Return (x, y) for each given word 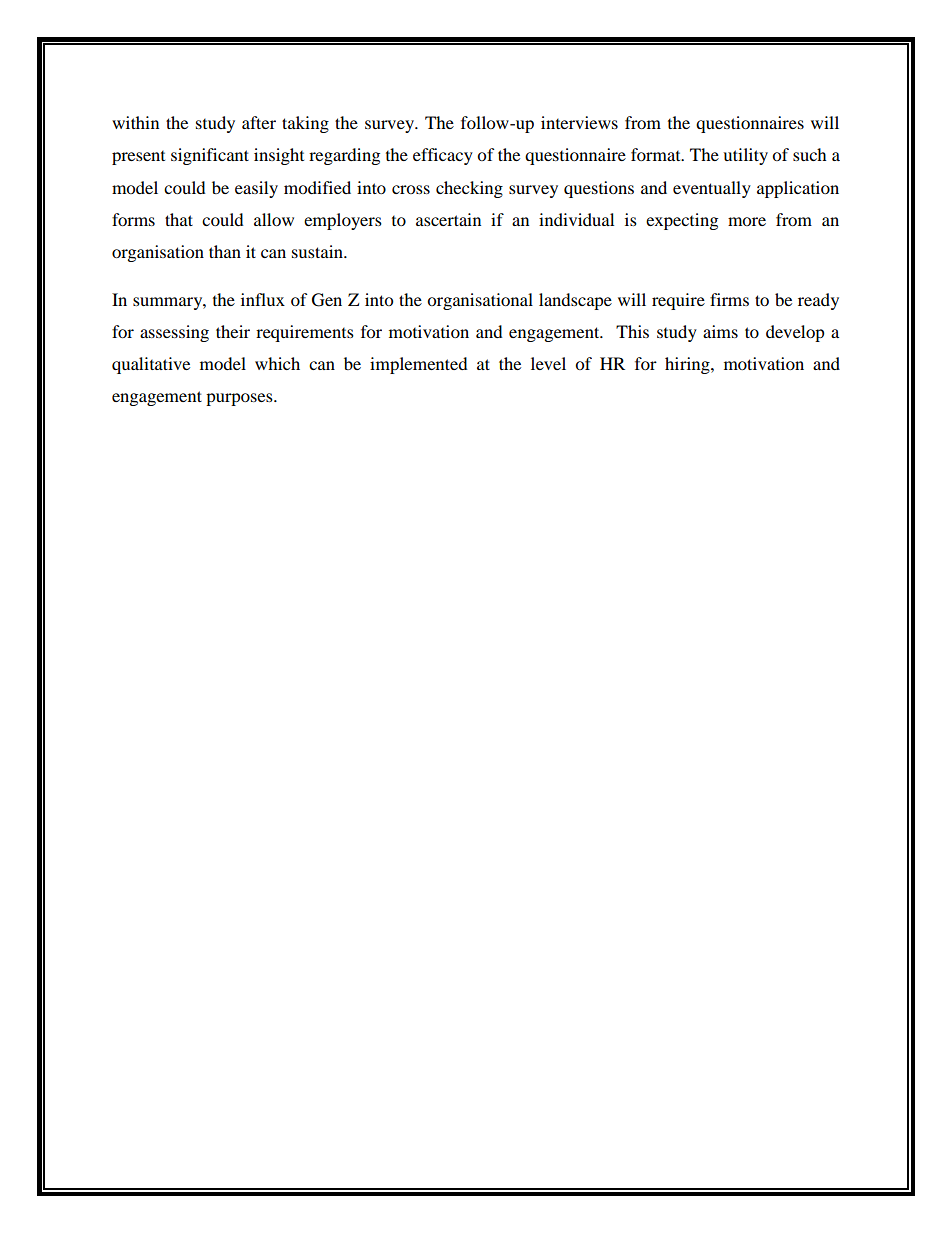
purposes (240, 399)
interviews (579, 122)
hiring (688, 365)
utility (745, 156)
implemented (419, 365)
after (259, 122)
